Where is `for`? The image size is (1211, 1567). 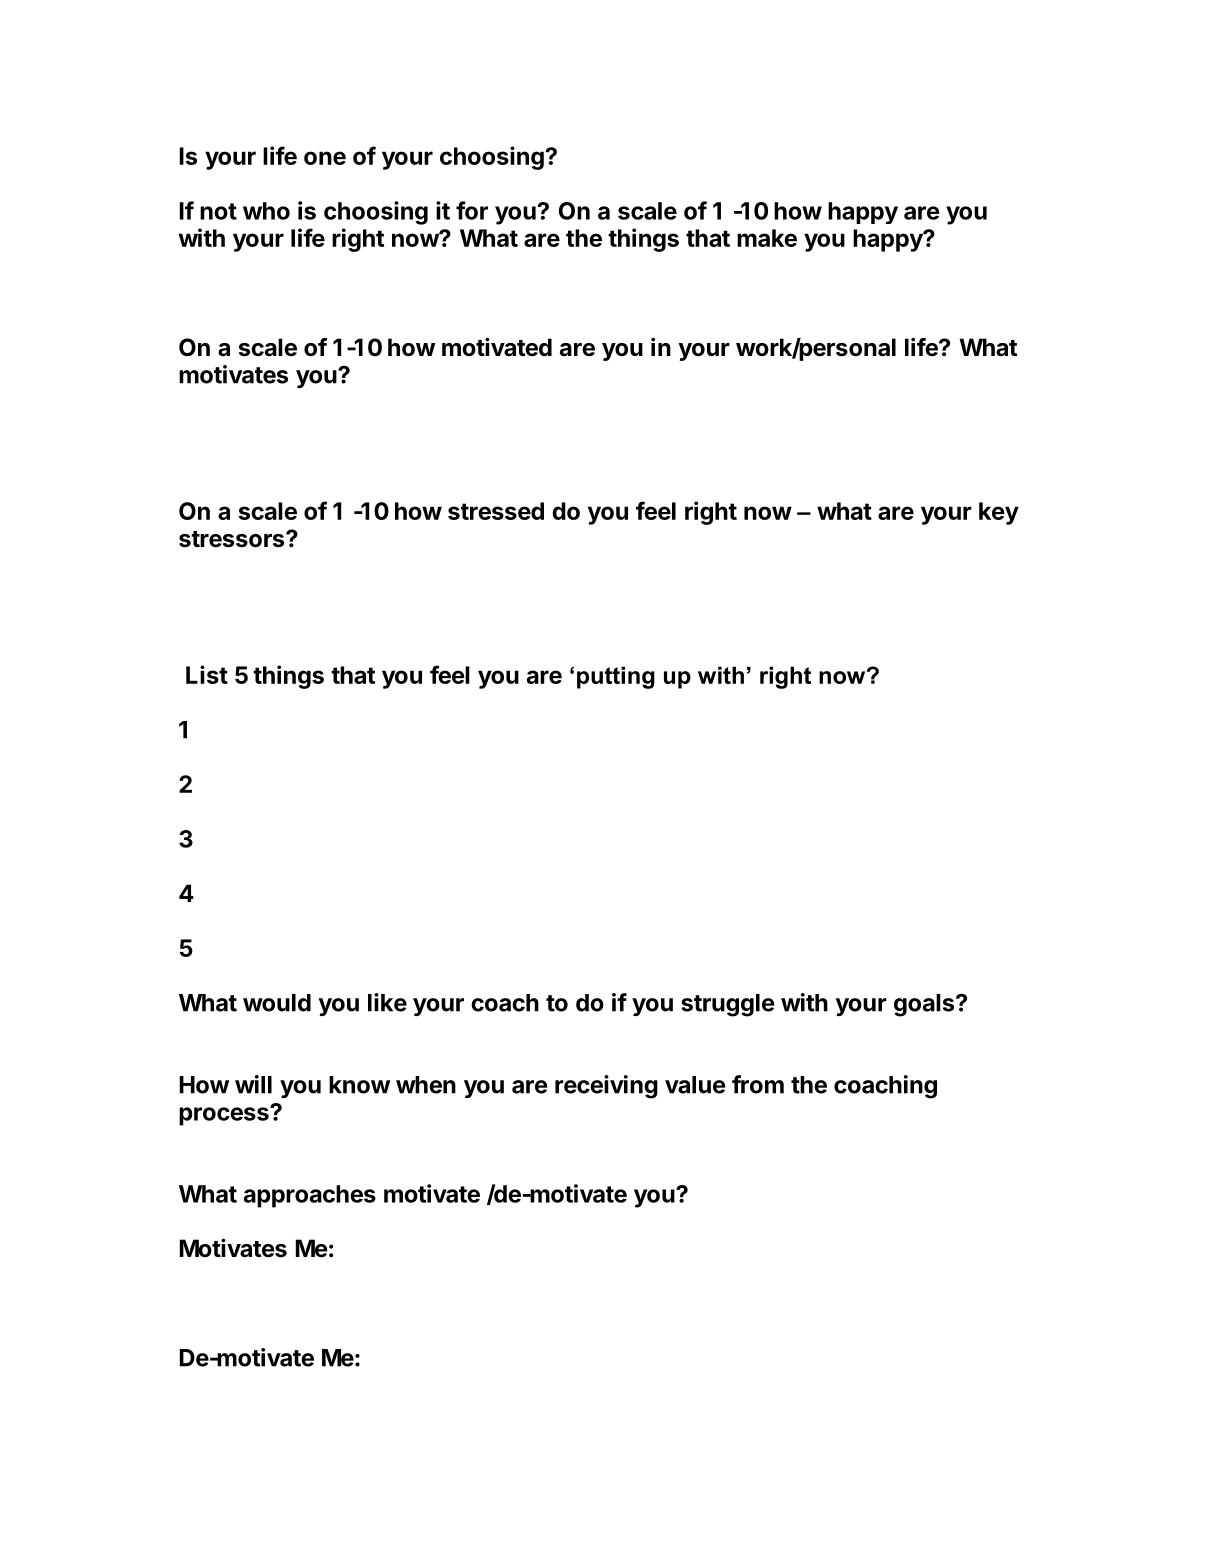 for is located at coordinates (472, 210).
